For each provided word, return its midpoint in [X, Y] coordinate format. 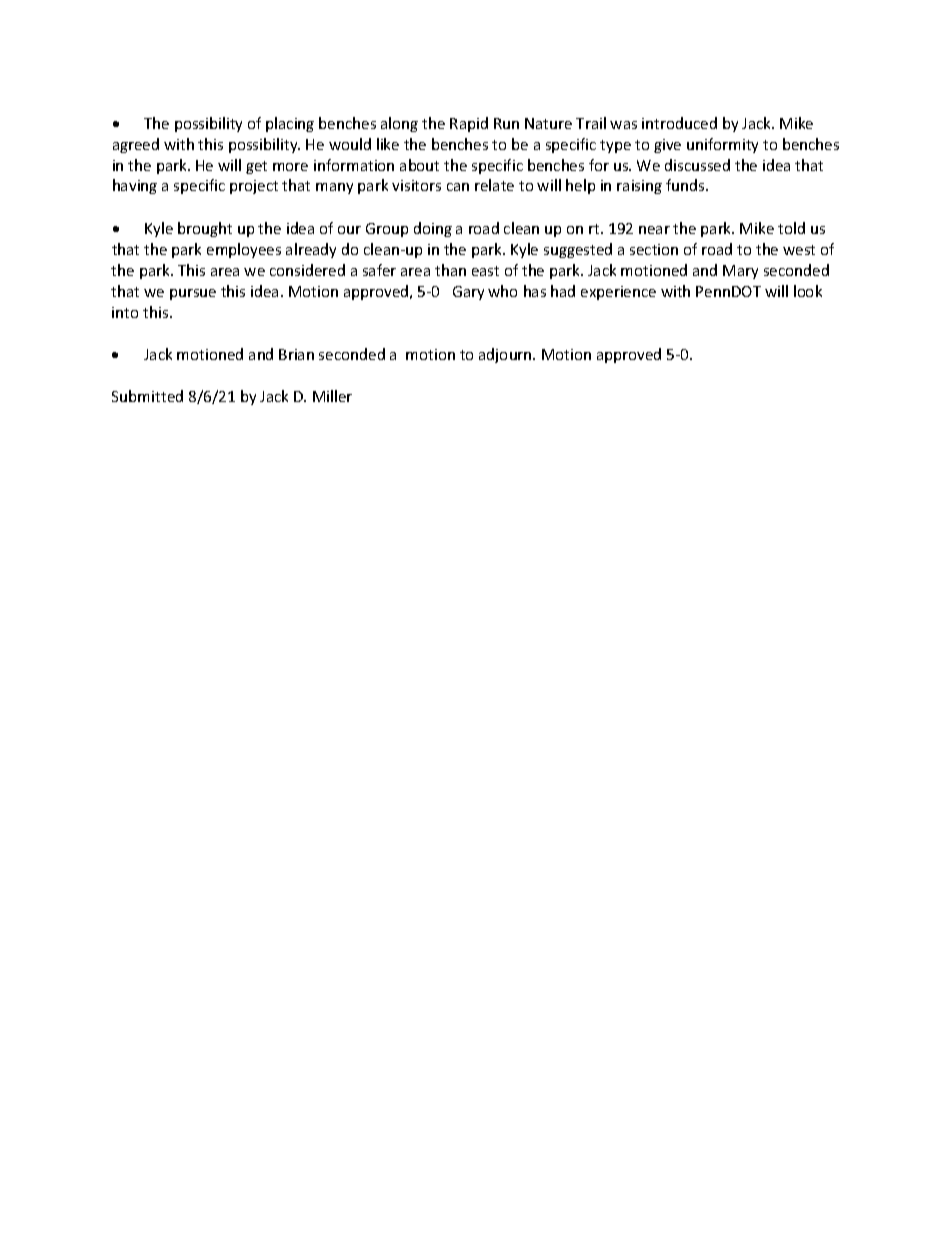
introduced [679, 123]
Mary [740, 272]
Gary [468, 293]
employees [244, 250]
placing [290, 124]
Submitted [147, 396]
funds [686, 185]
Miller [332, 396]
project [254, 187]
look [808, 291]
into [125, 312]
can [458, 187]
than [450, 270]
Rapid [469, 124]
